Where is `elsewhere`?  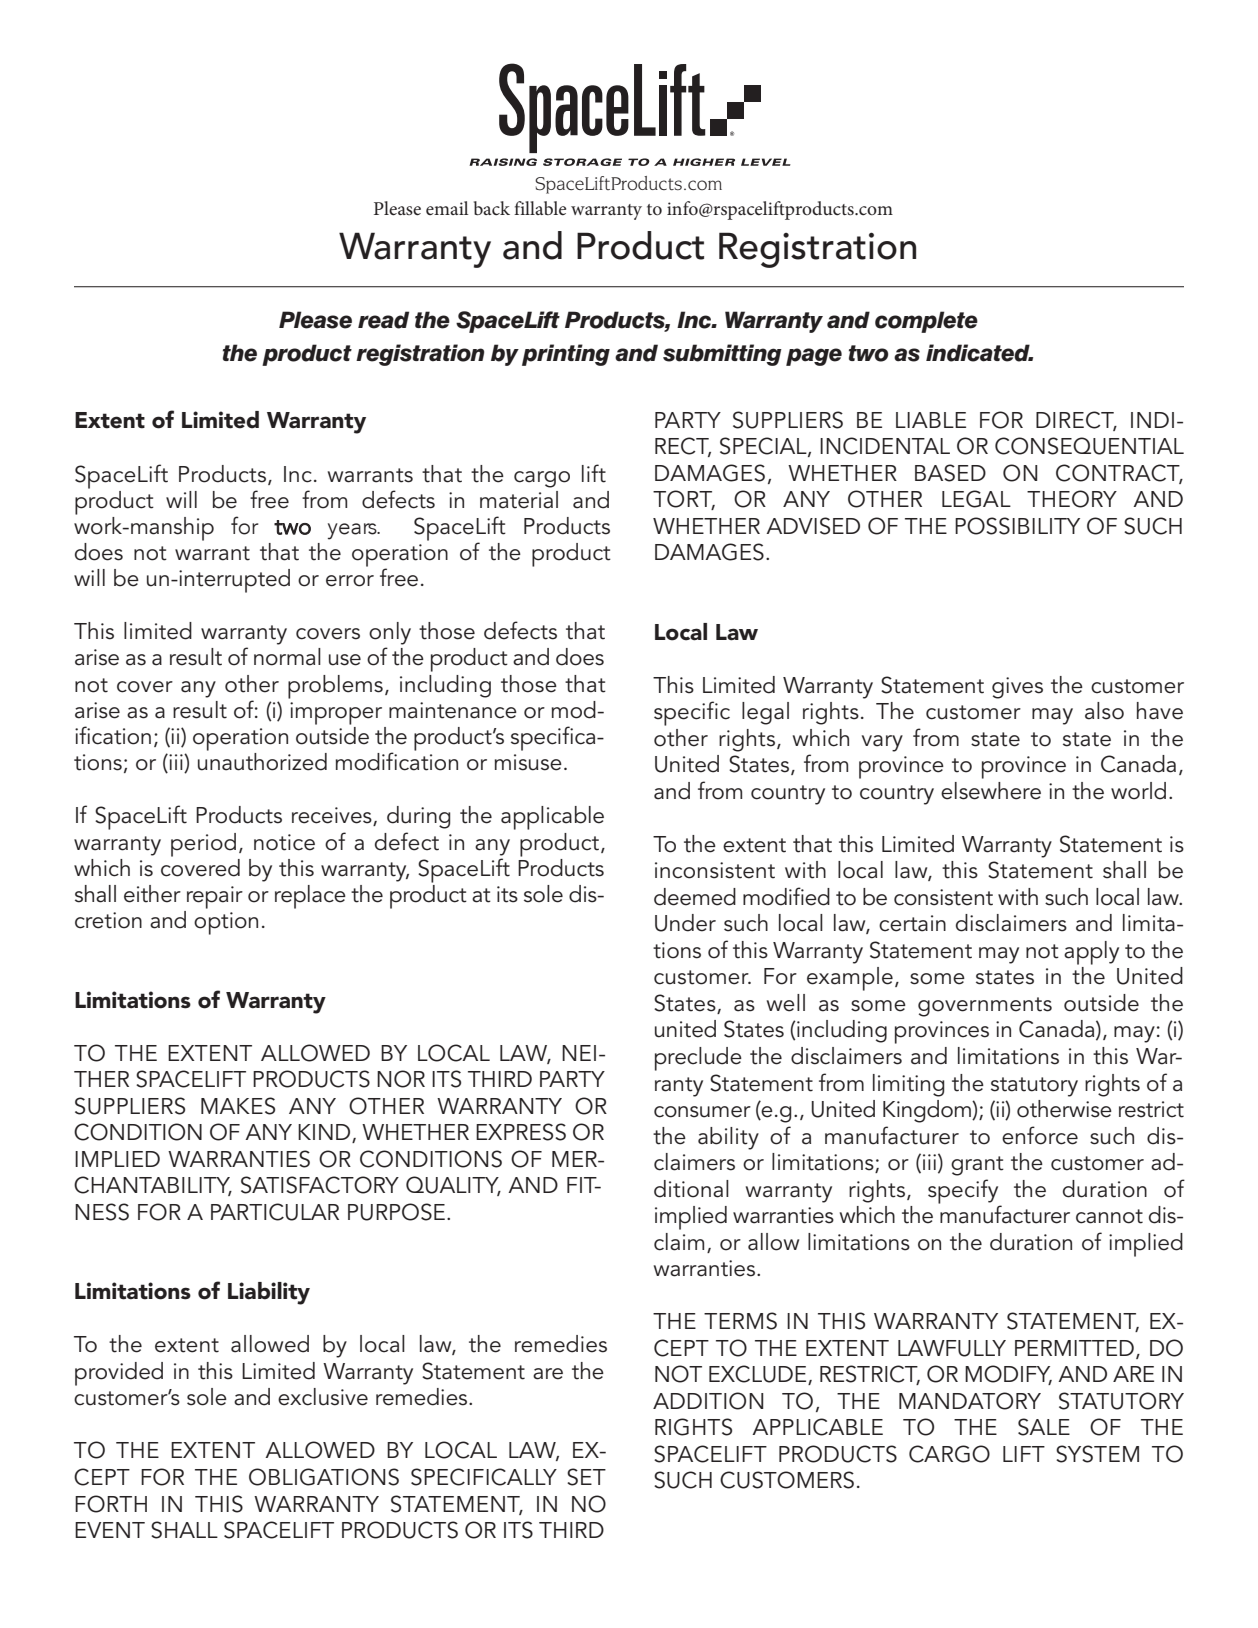 elsewhere is located at coordinates (991, 791).
